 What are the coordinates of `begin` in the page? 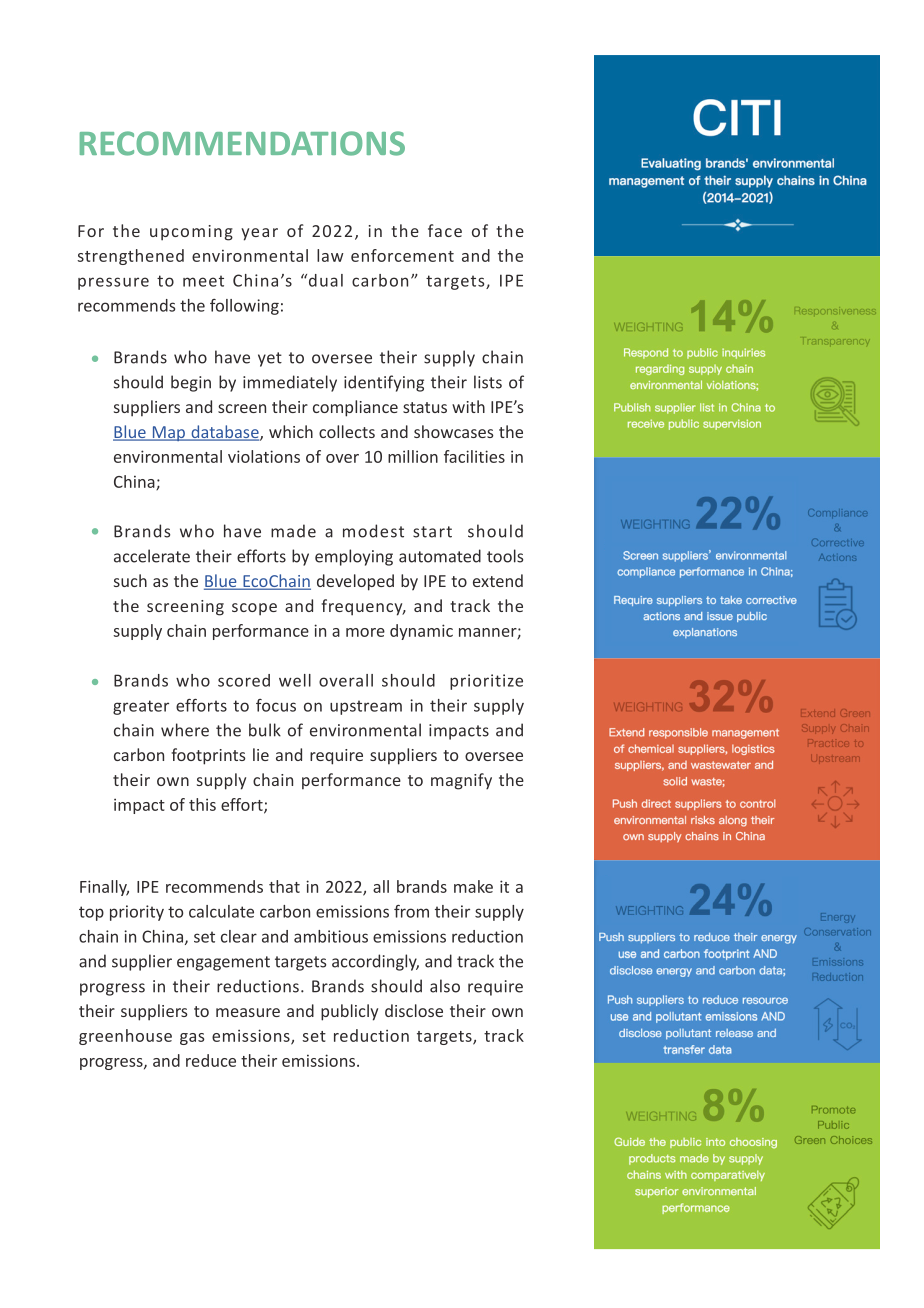 It's located at (191, 383).
